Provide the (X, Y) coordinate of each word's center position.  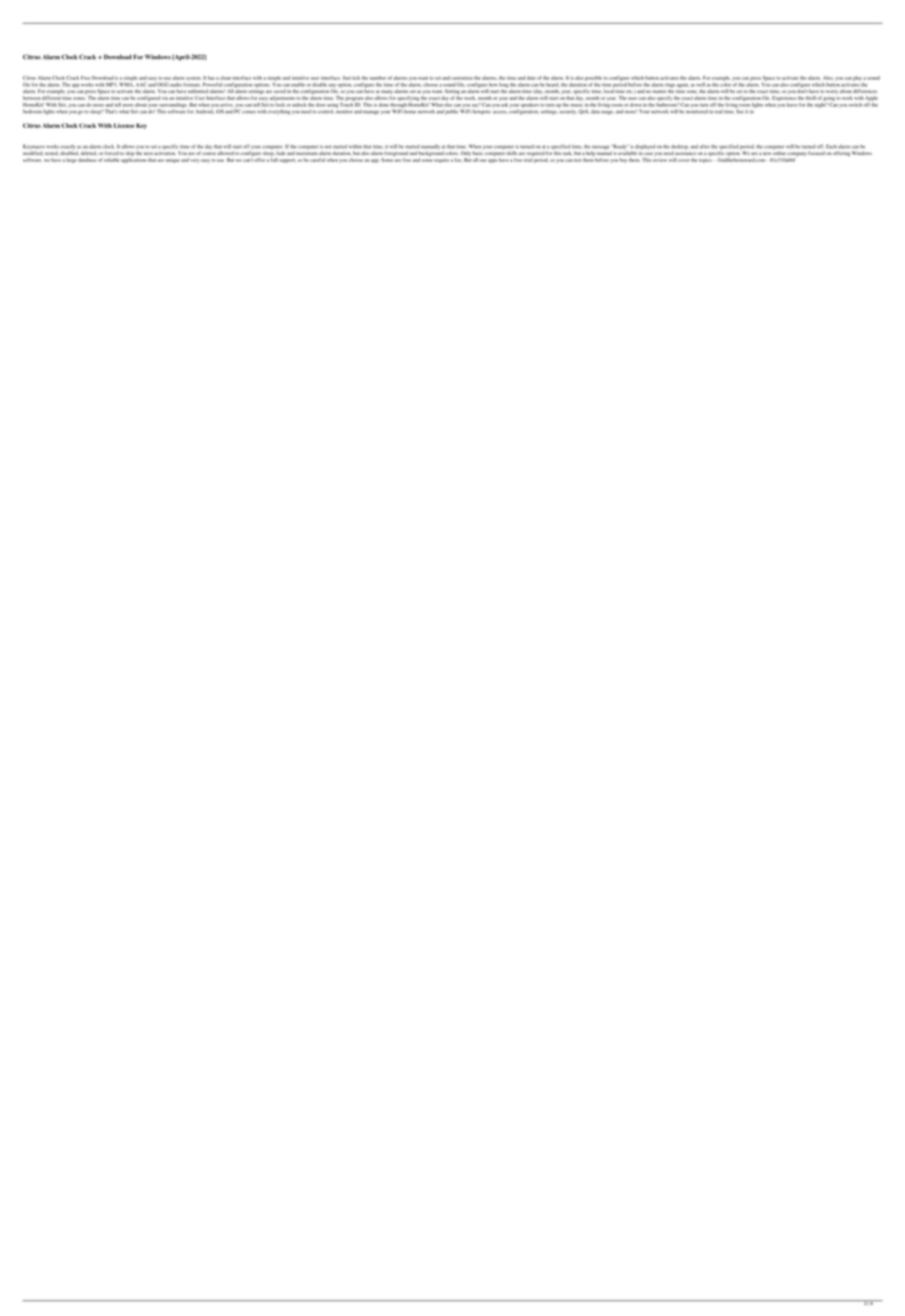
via (165, 98)
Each (831, 146)
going (829, 99)
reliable (112, 160)
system (193, 79)
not (328, 146)
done (384, 105)
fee (459, 160)
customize (462, 78)
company (796, 155)
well (701, 84)
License (124, 125)
